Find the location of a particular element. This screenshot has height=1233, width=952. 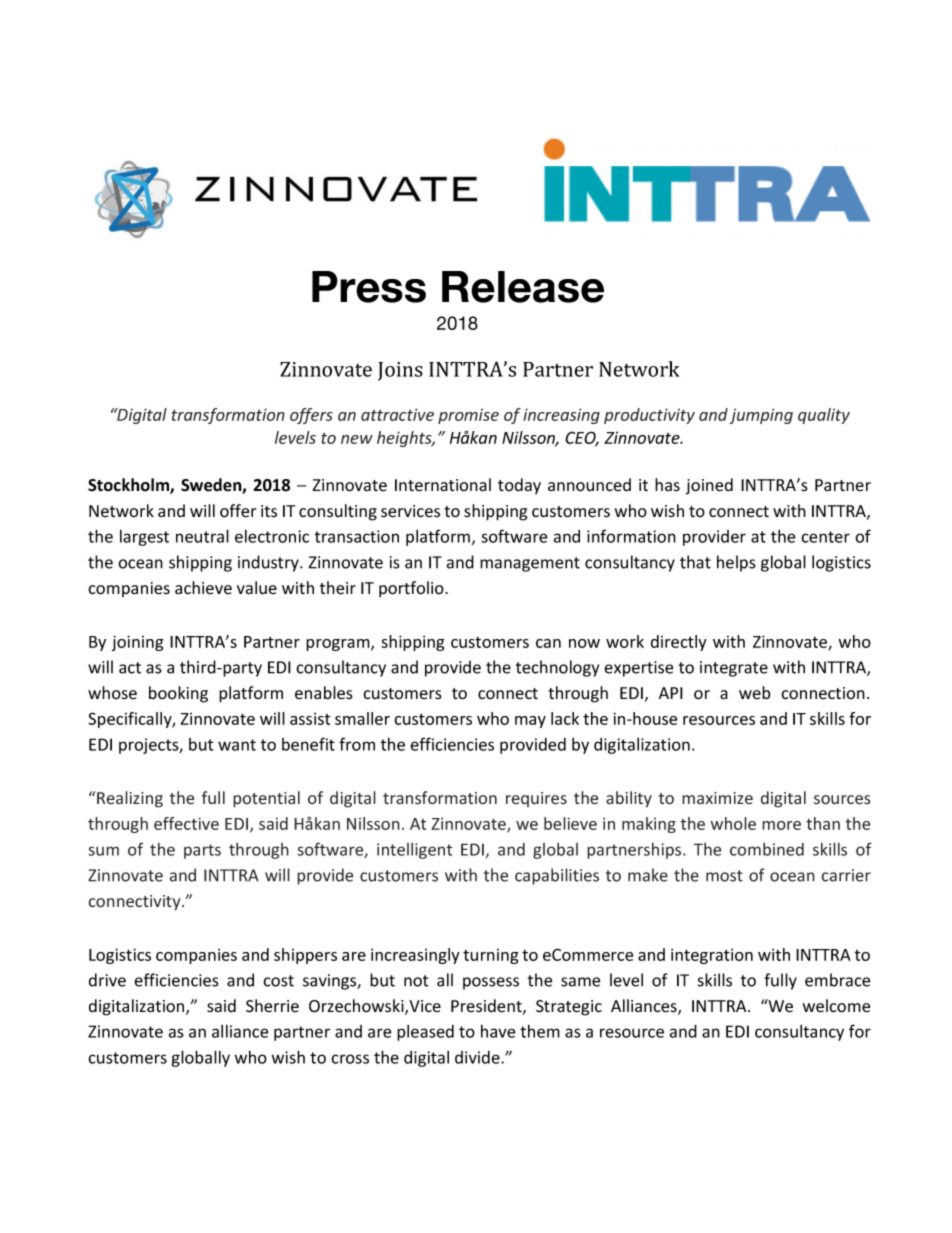

integrate is located at coordinates (734, 669).
